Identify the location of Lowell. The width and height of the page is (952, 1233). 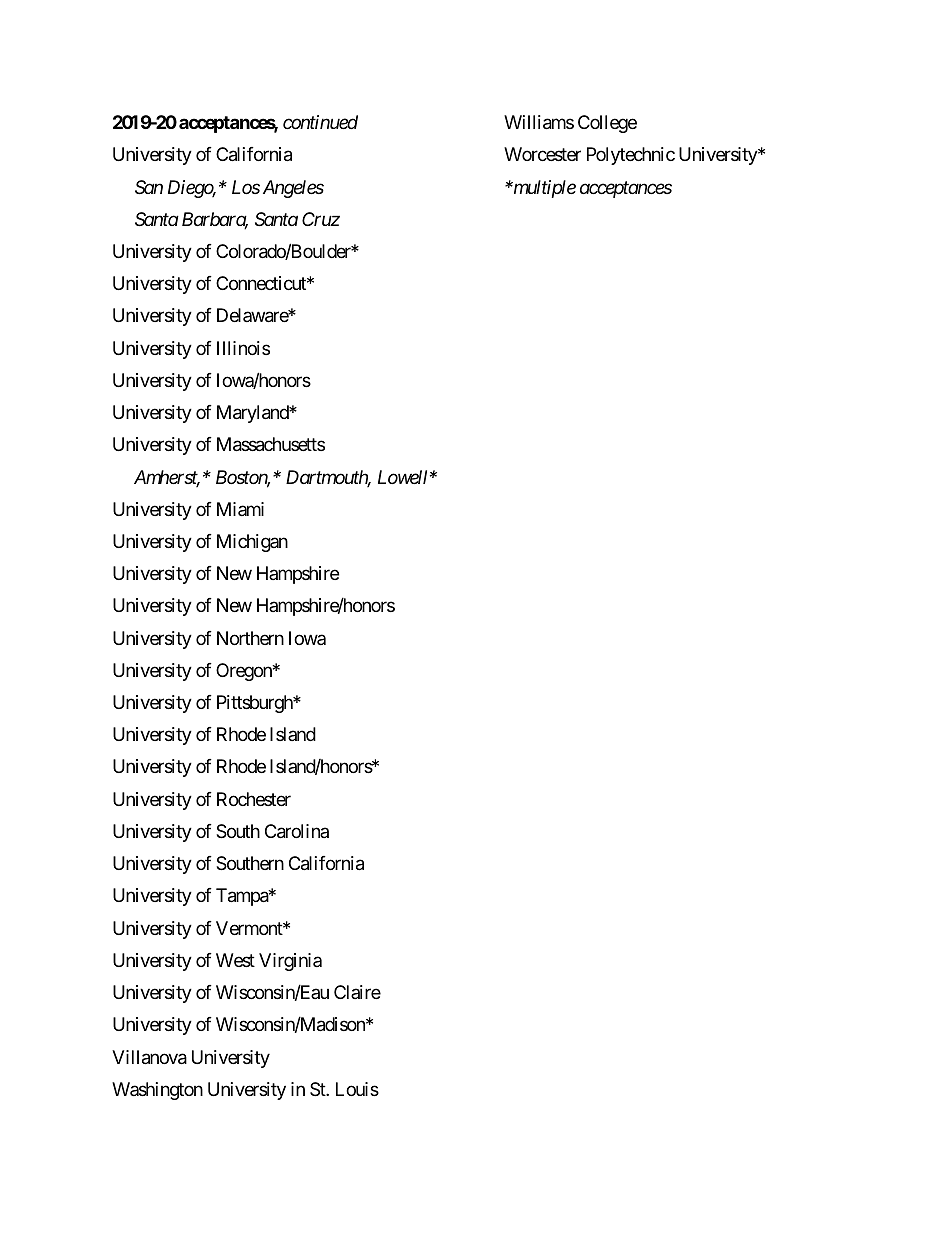
(402, 477).
